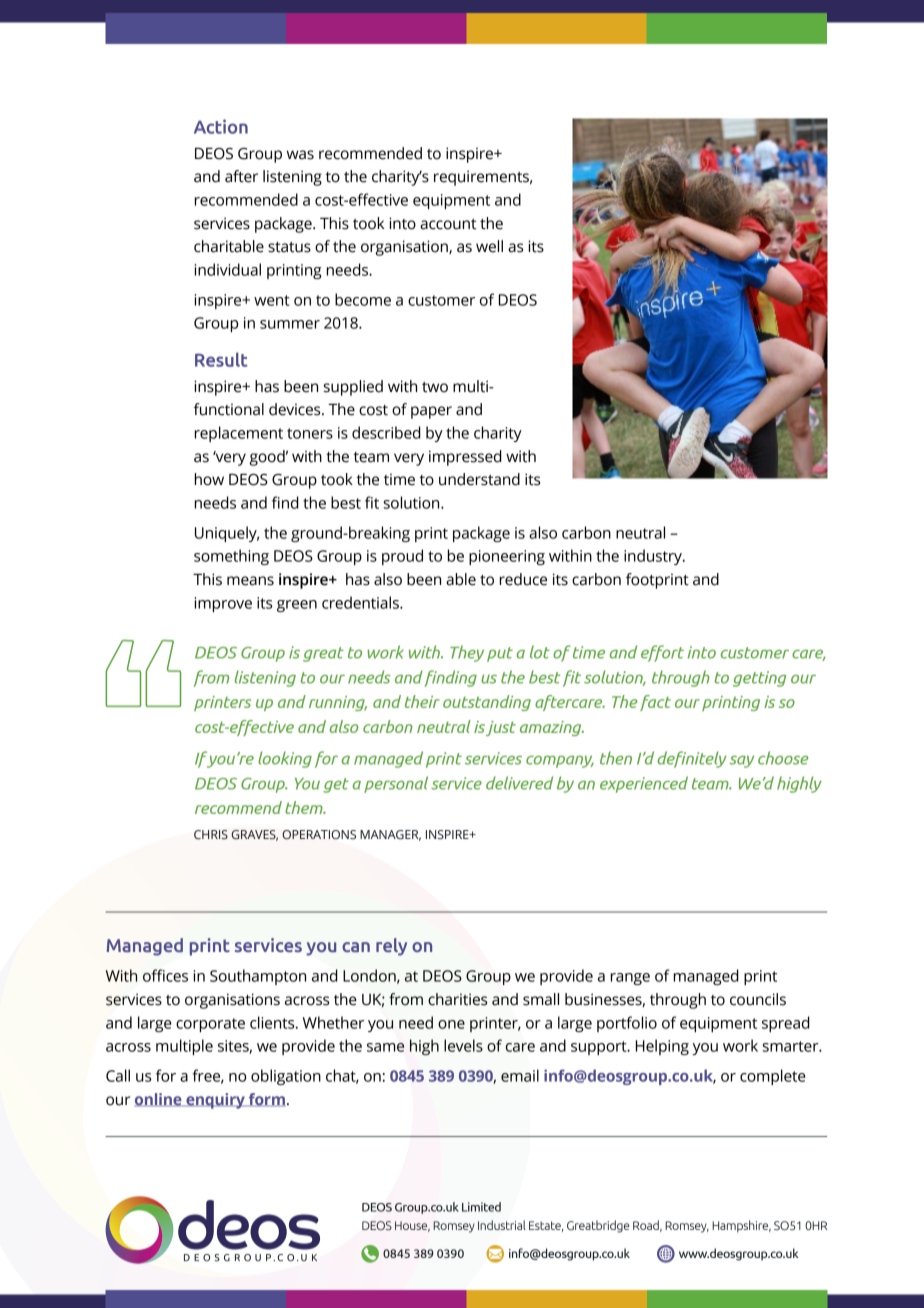 The width and height of the screenshot is (924, 1308). I want to click on Limited, so click(481, 1207).
